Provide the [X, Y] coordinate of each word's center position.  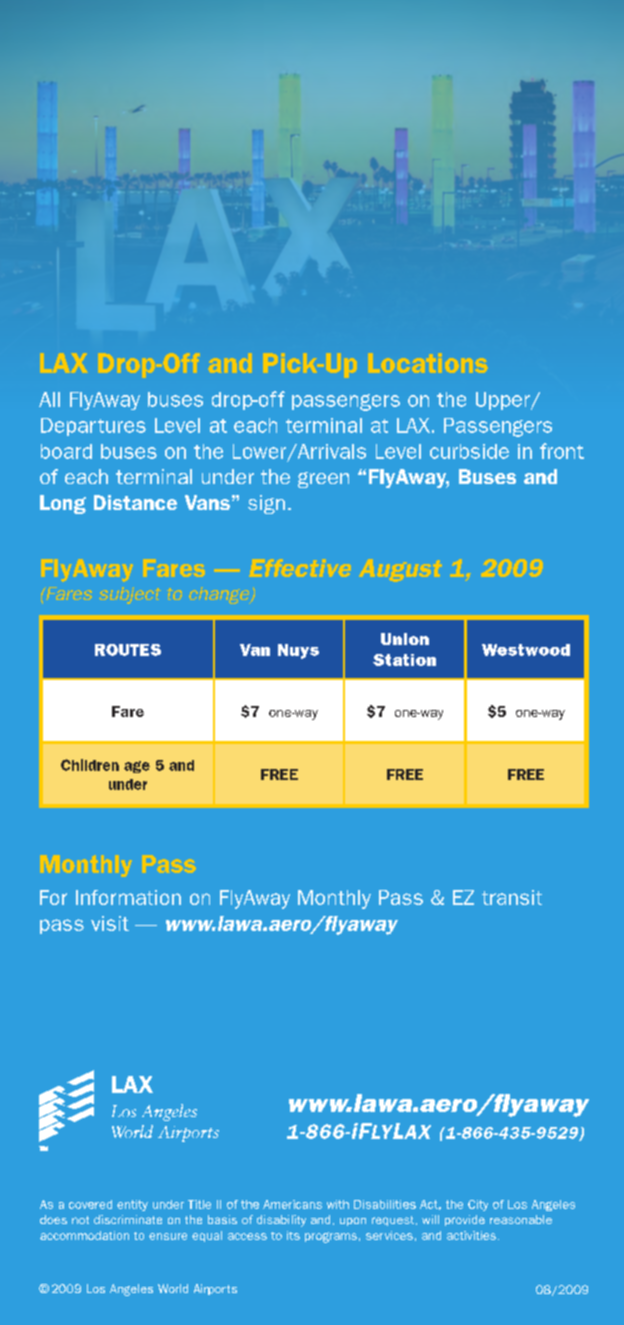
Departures [93, 427]
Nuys [298, 651]
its [293, 1235]
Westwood [526, 650]
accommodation [84, 1235]
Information [128, 897]
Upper [504, 401]
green [323, 480]
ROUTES [128, 650]
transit [512, 897]
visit [110, 923]
